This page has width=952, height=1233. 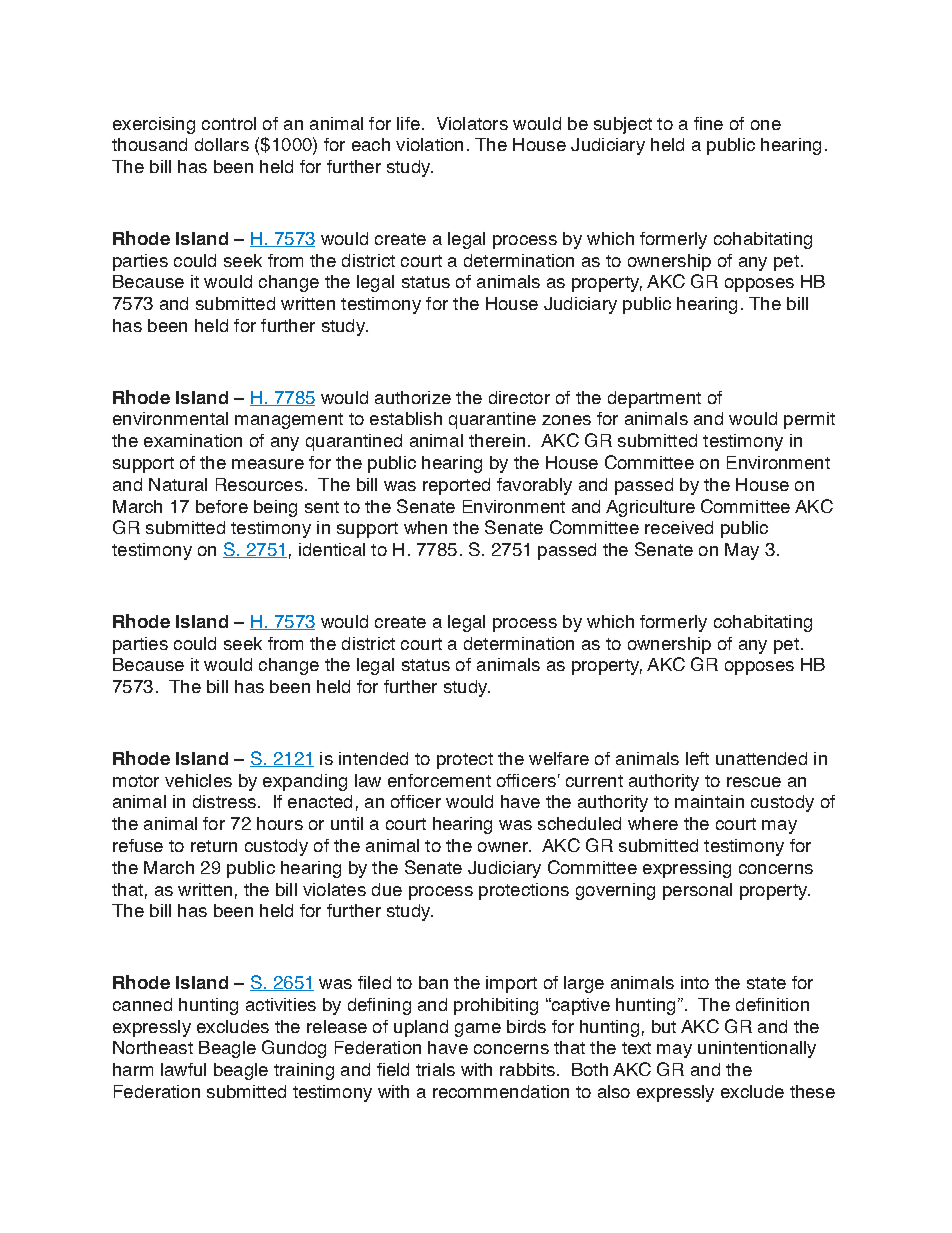 I want to click on dollars, so click(x=222, y=144).
